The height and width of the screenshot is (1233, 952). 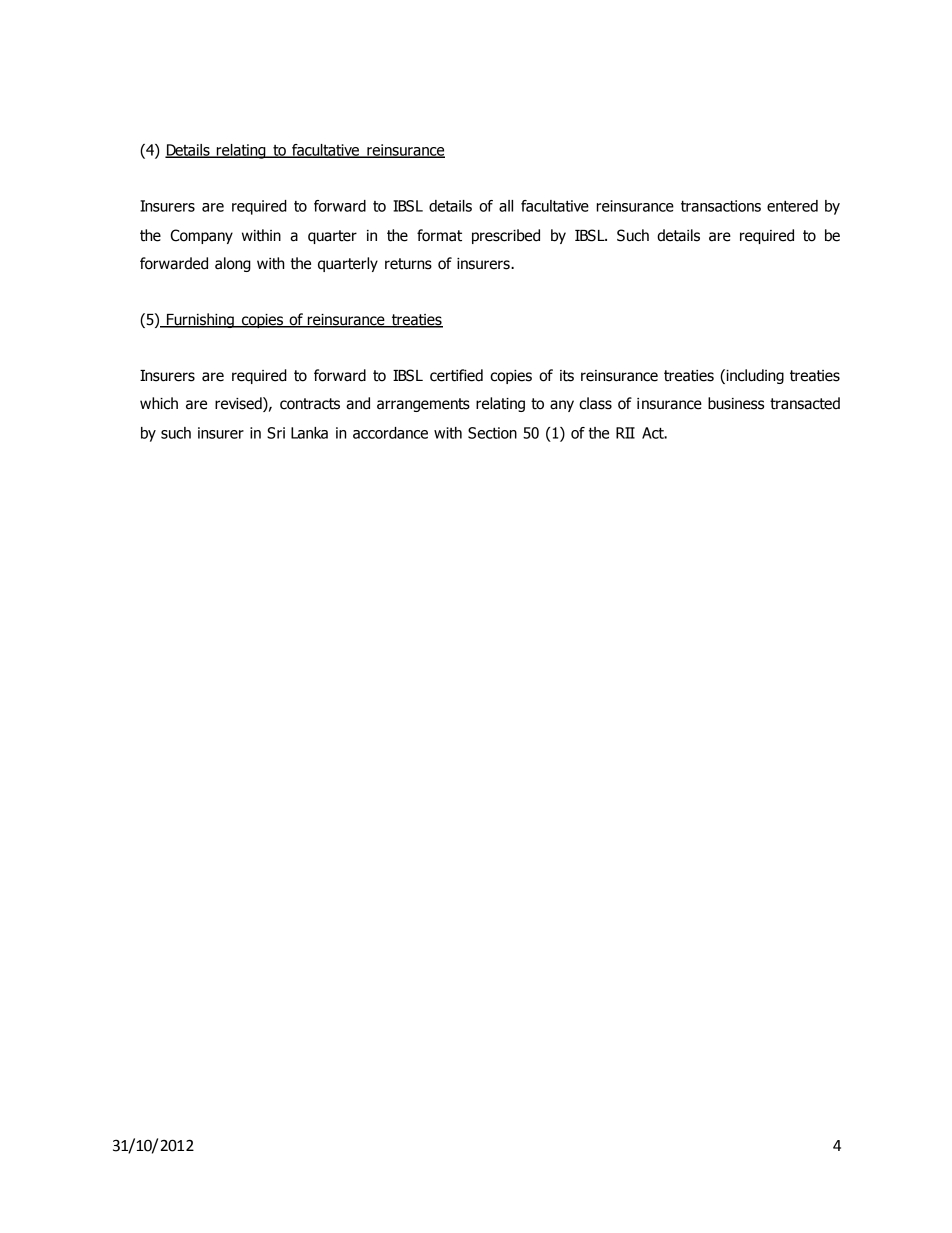 What do you see at coordinates (202, 236) in the screenshot?
I see `Company` at bounding box center [202, 236].
